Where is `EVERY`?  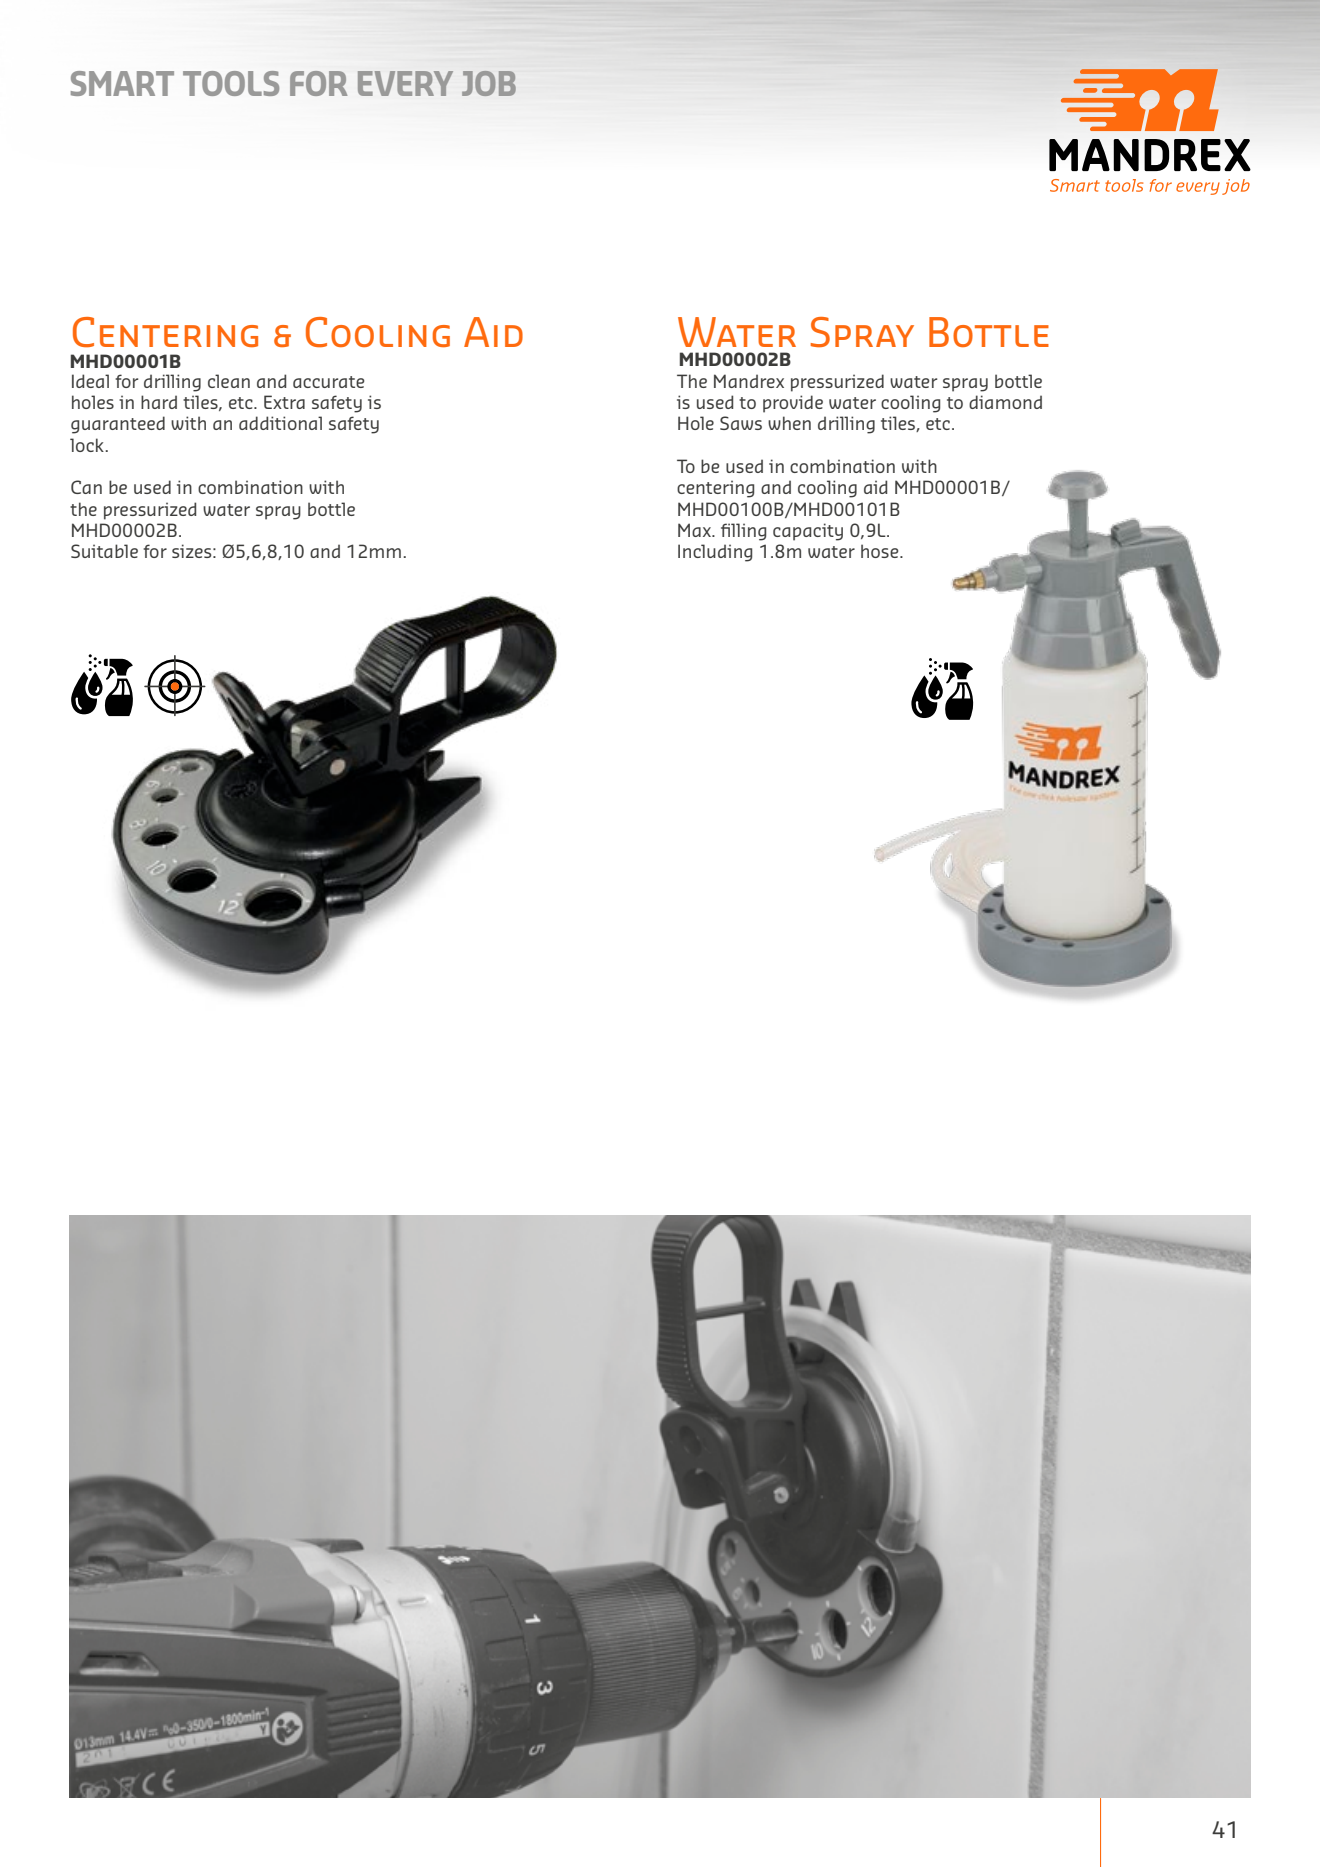 EVERY is located at coordinates (405, 83).
